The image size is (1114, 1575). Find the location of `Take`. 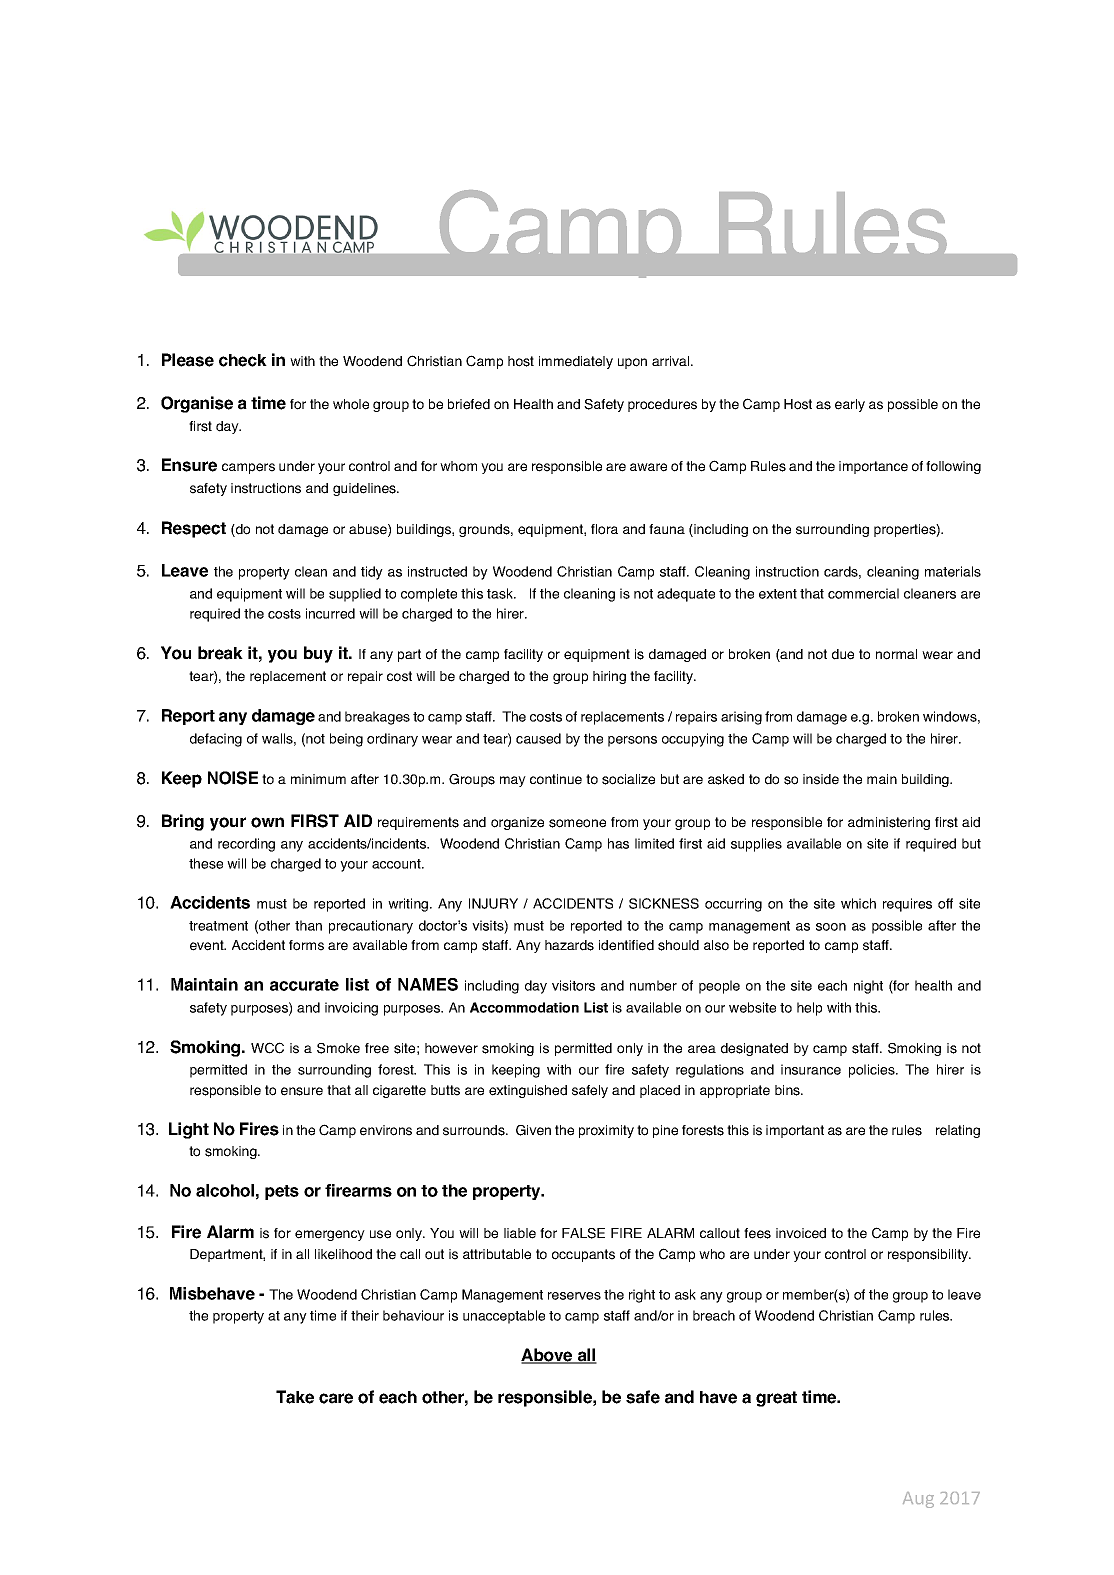

Take is located at coordinates (295, 1397).
